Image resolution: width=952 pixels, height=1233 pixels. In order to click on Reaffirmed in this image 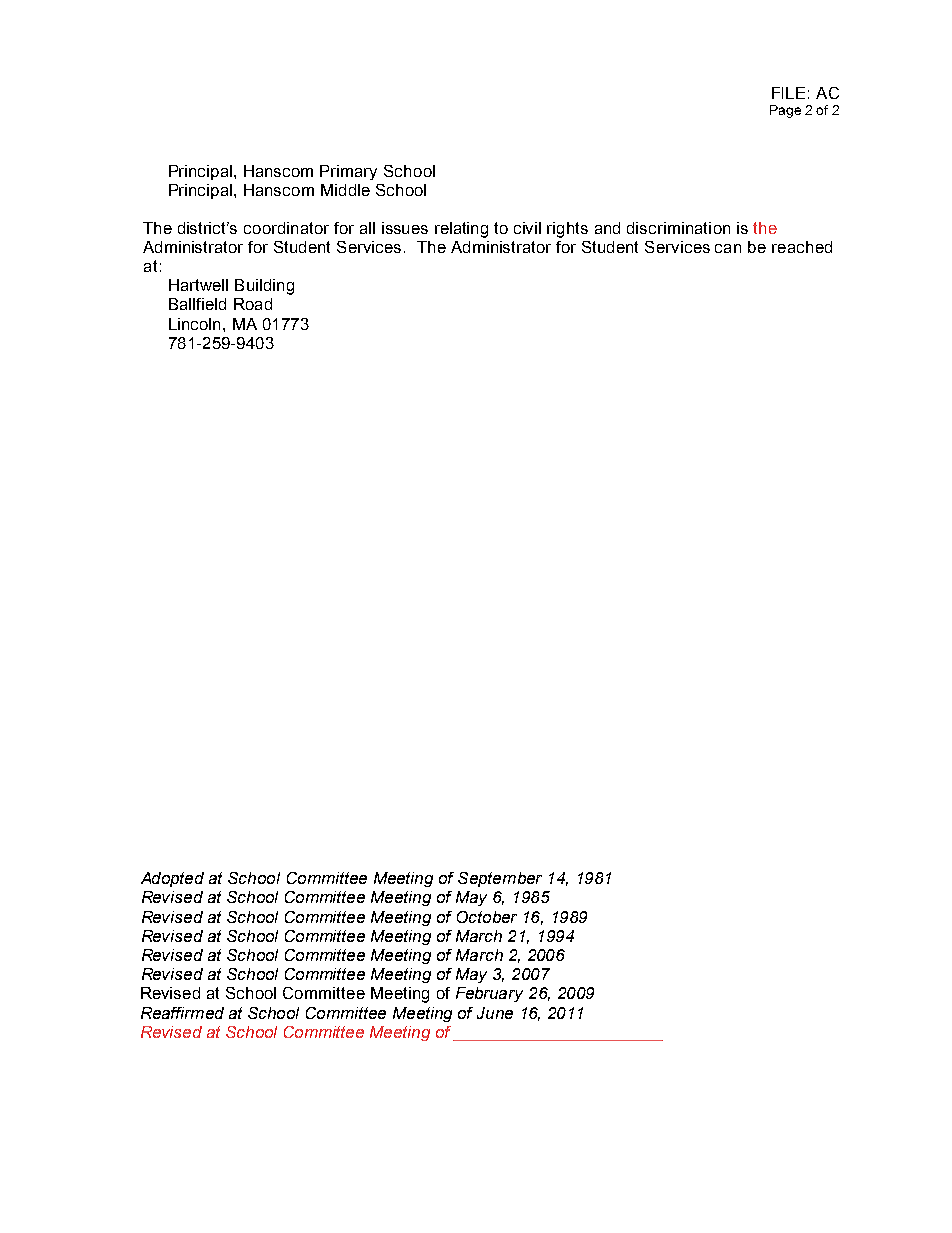, I will do `click(182, 1013)`.
